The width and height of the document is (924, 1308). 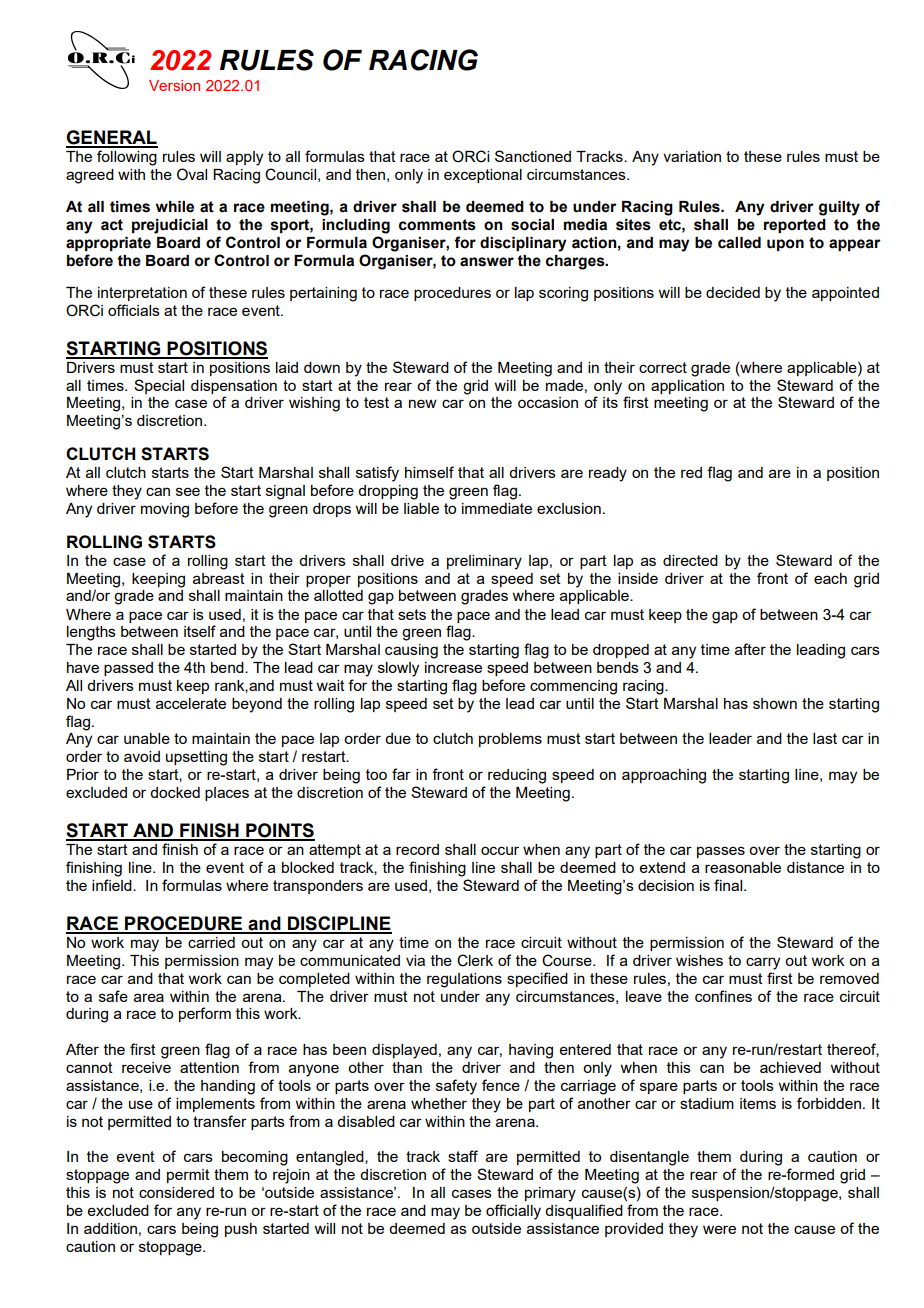 I want to click on carry, so click(x=763, y=963).
